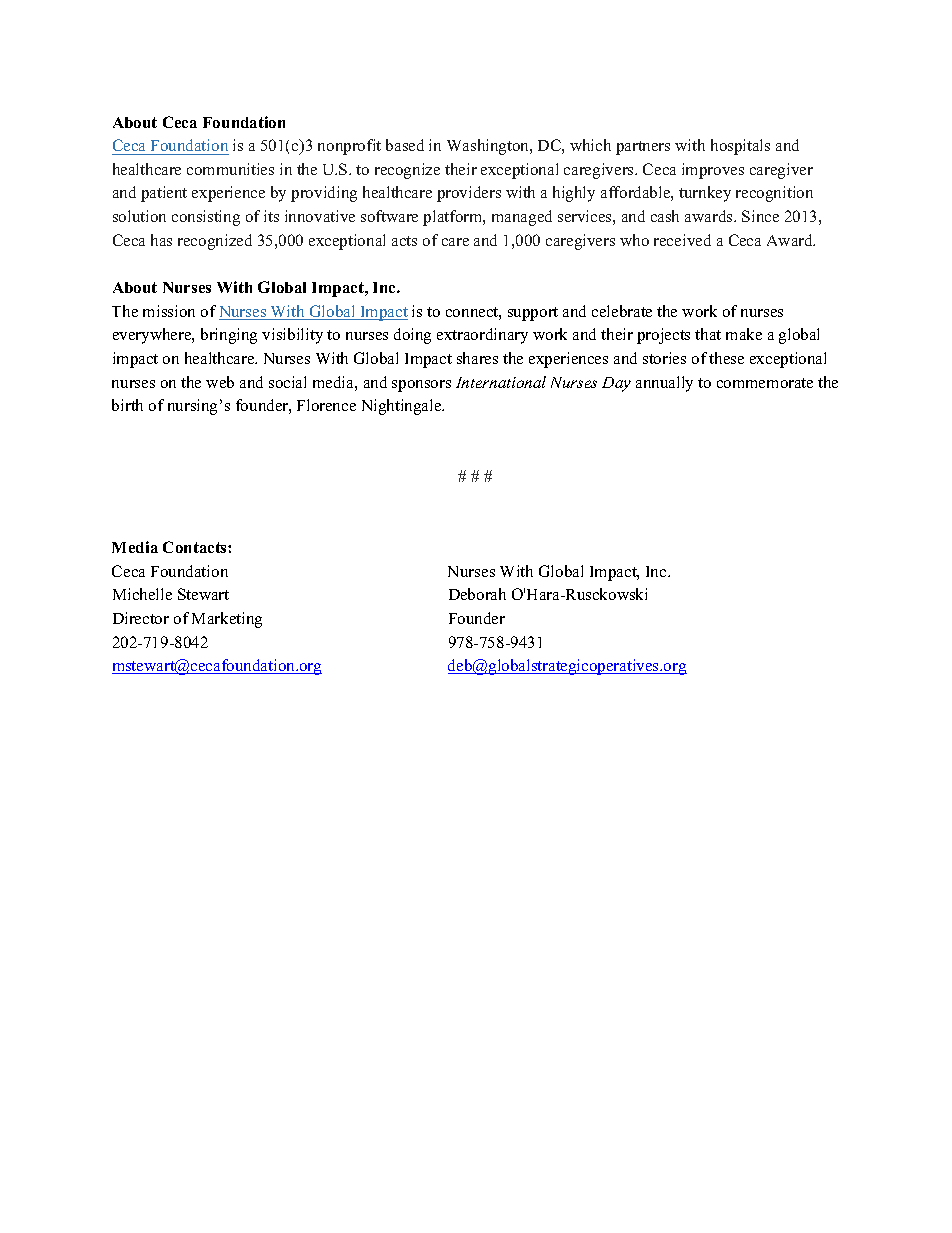  I want to click on Deborah, so click(477, 594).
